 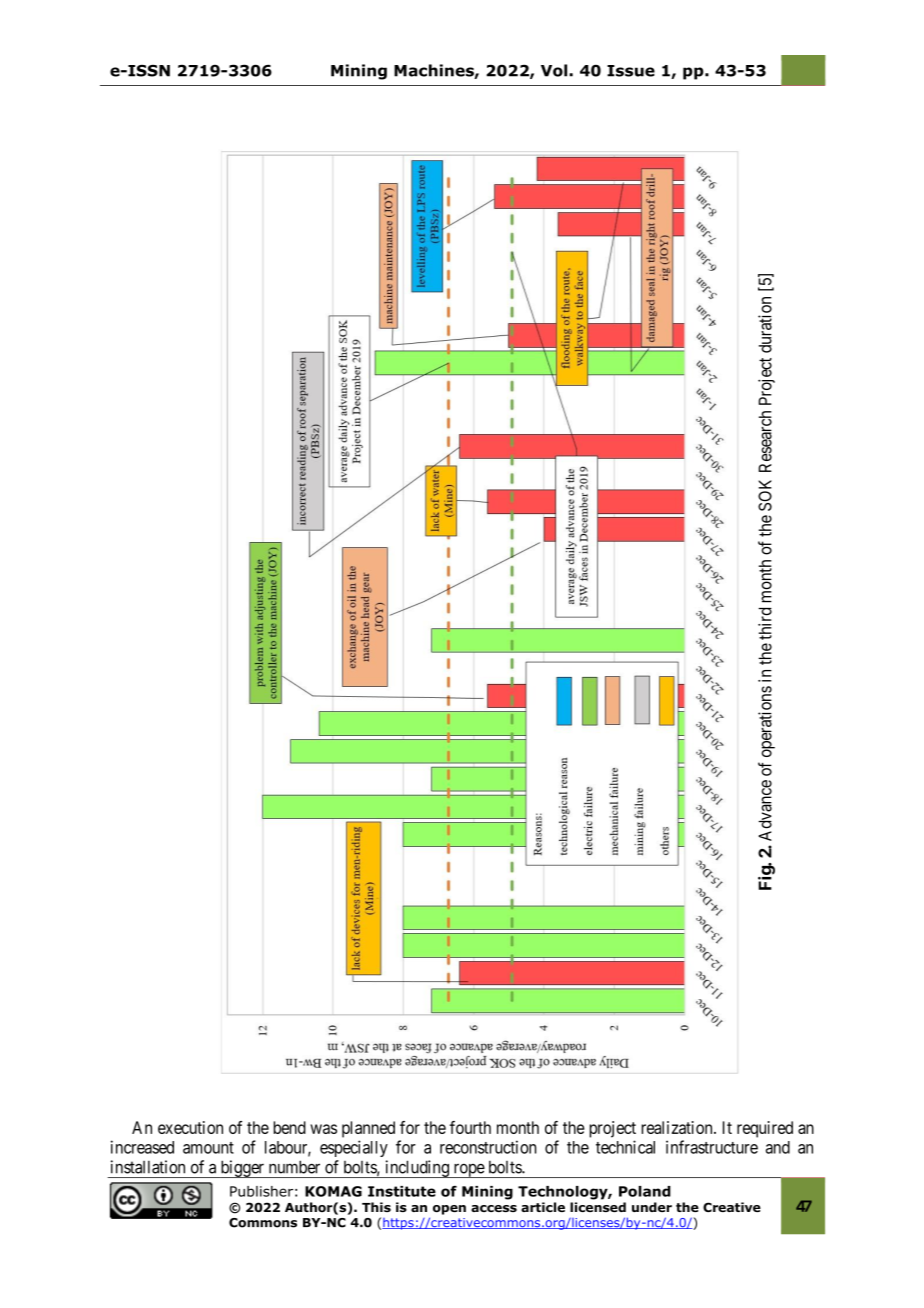 What do you see at coordinates (242, 1169) in the image?
I see `bigger` at bounding box center [242, 1169].
